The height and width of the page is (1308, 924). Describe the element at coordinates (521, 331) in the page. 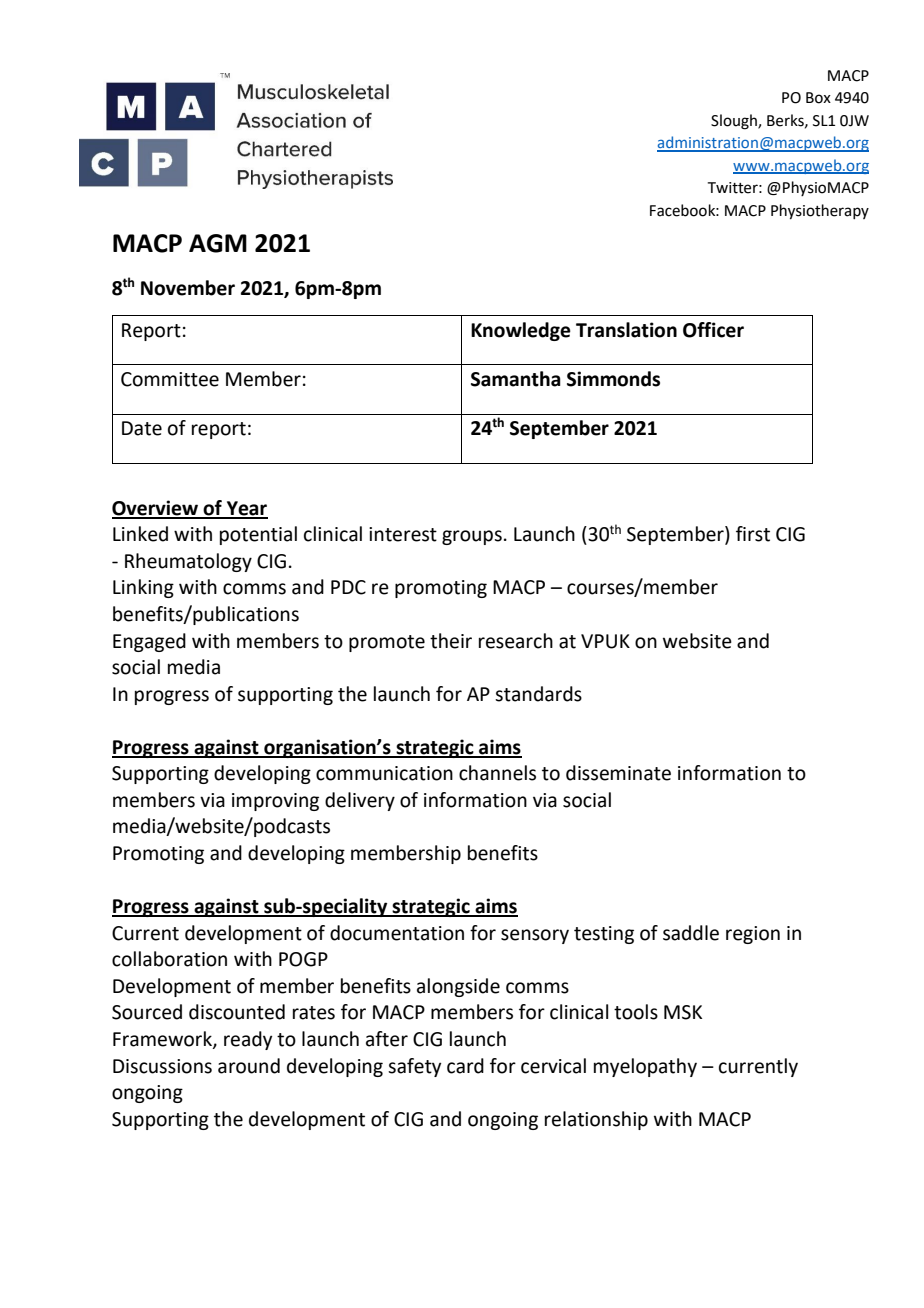

I see `Knowledge` at that location.
